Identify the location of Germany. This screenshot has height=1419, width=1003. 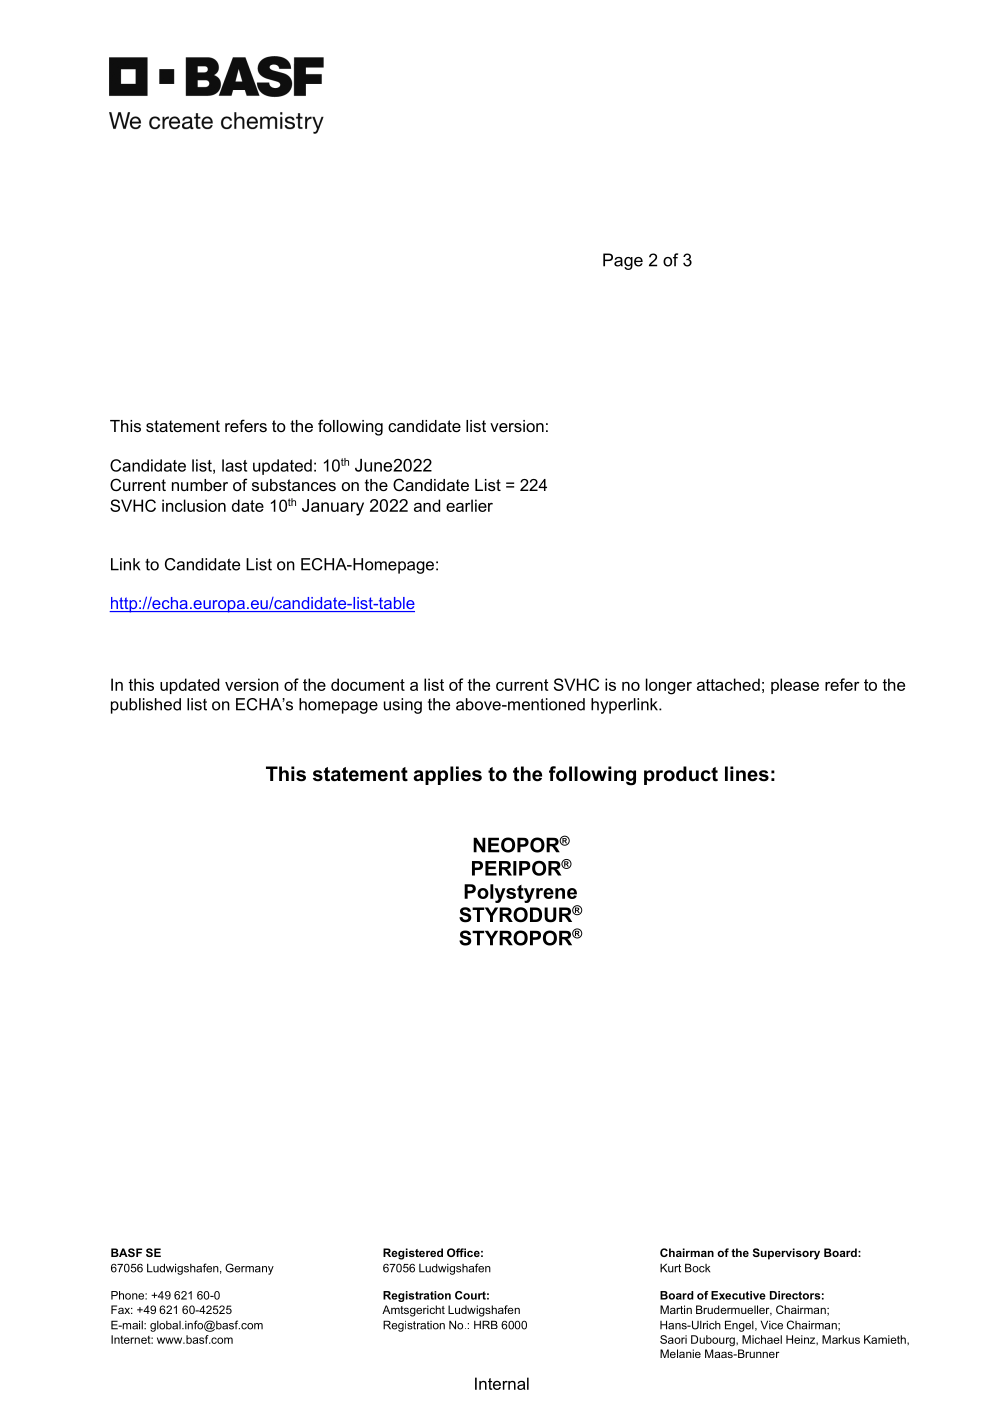
(249, 1269).
